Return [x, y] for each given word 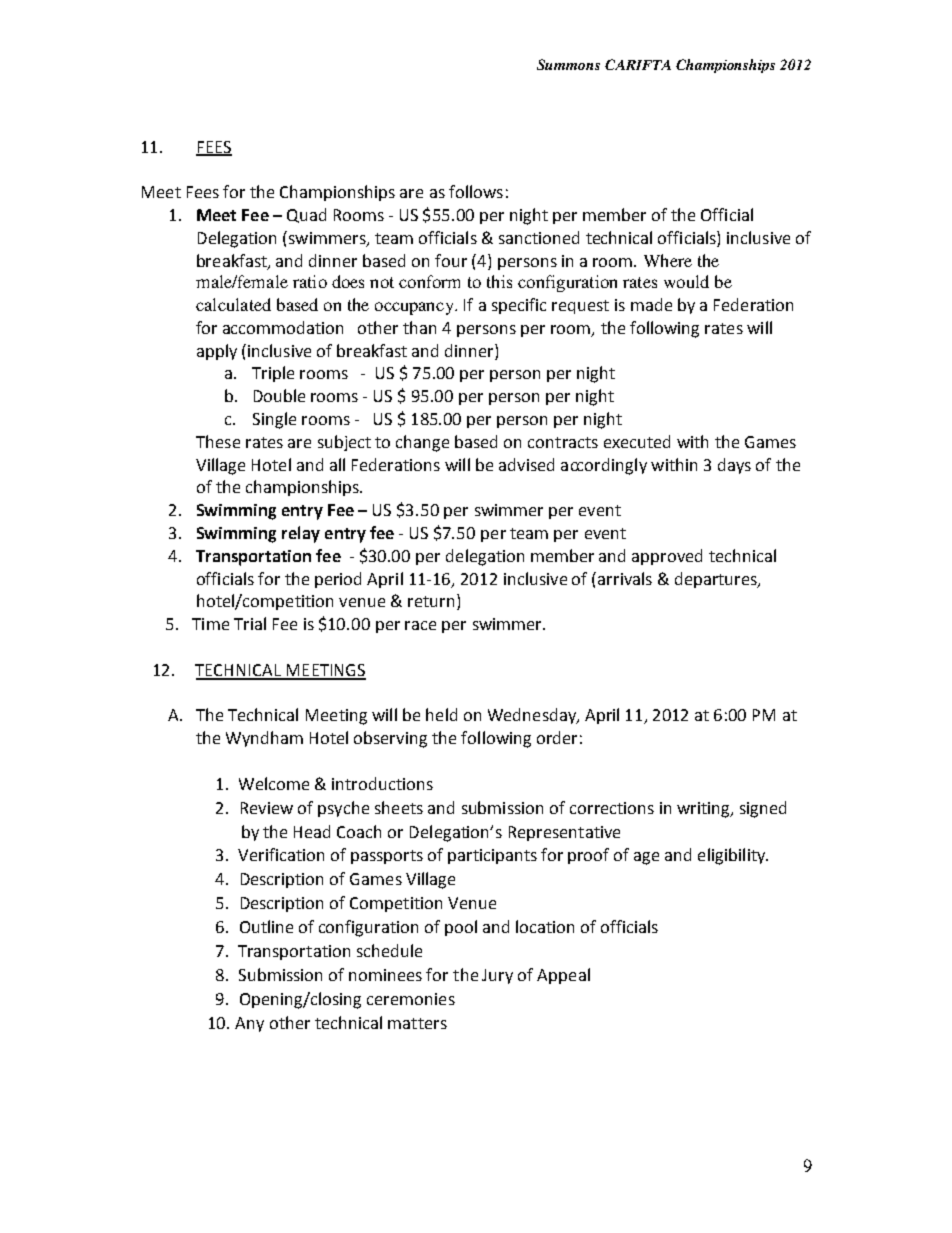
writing [704, 810]
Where [668, 260]
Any [249, 1024]
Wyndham [264, 739]
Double [279, 395]
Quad [306, 215]
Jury [497, 976]
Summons [568, 64]
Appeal [563, 976]
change [422, 443]
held [441, 714]
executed [637, 441]
